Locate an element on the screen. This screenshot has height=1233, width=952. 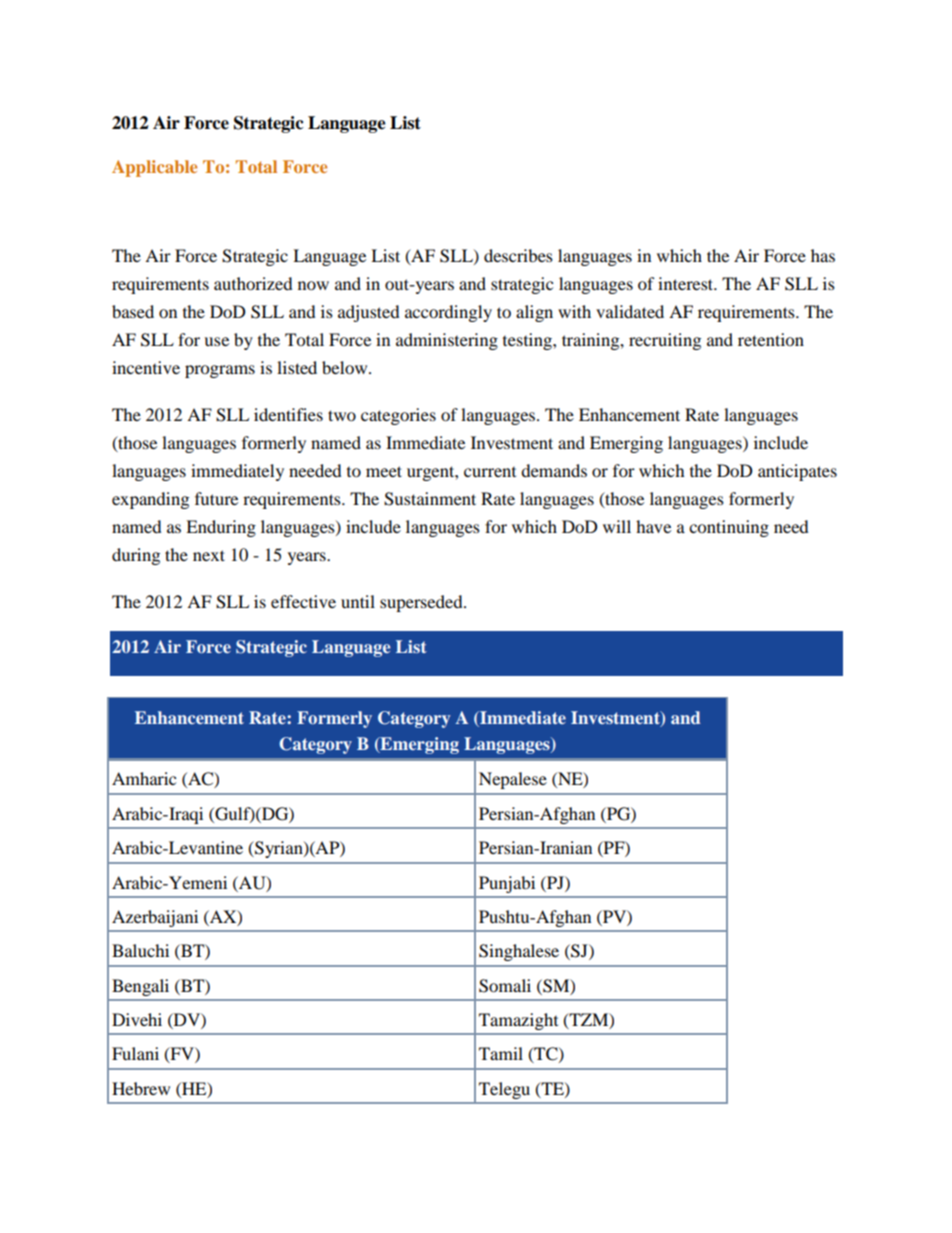
anticipates is located at coordinates (797, 472).
